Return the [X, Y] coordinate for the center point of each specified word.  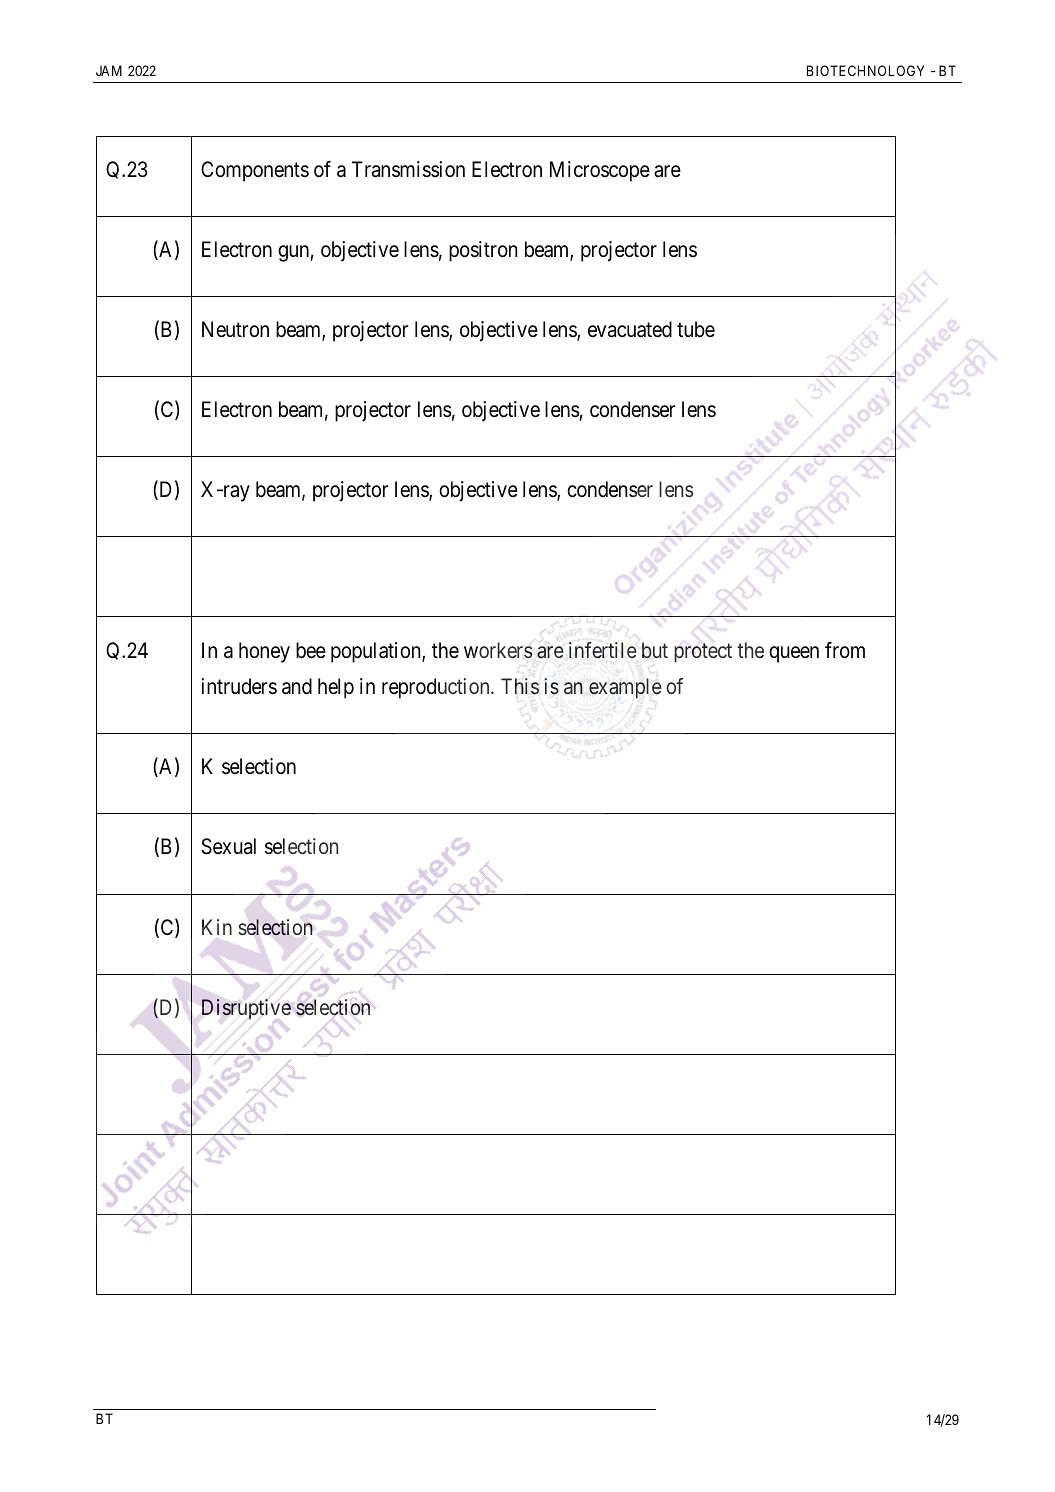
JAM [109, 70]
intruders [239, 686]
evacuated [630, 329]
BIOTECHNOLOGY [865, 70]
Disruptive [246, 1009]
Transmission [408, 169]
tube [696, 329]
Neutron [235, 329]
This [520, 686]
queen [794, 654]
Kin [217, 927]
